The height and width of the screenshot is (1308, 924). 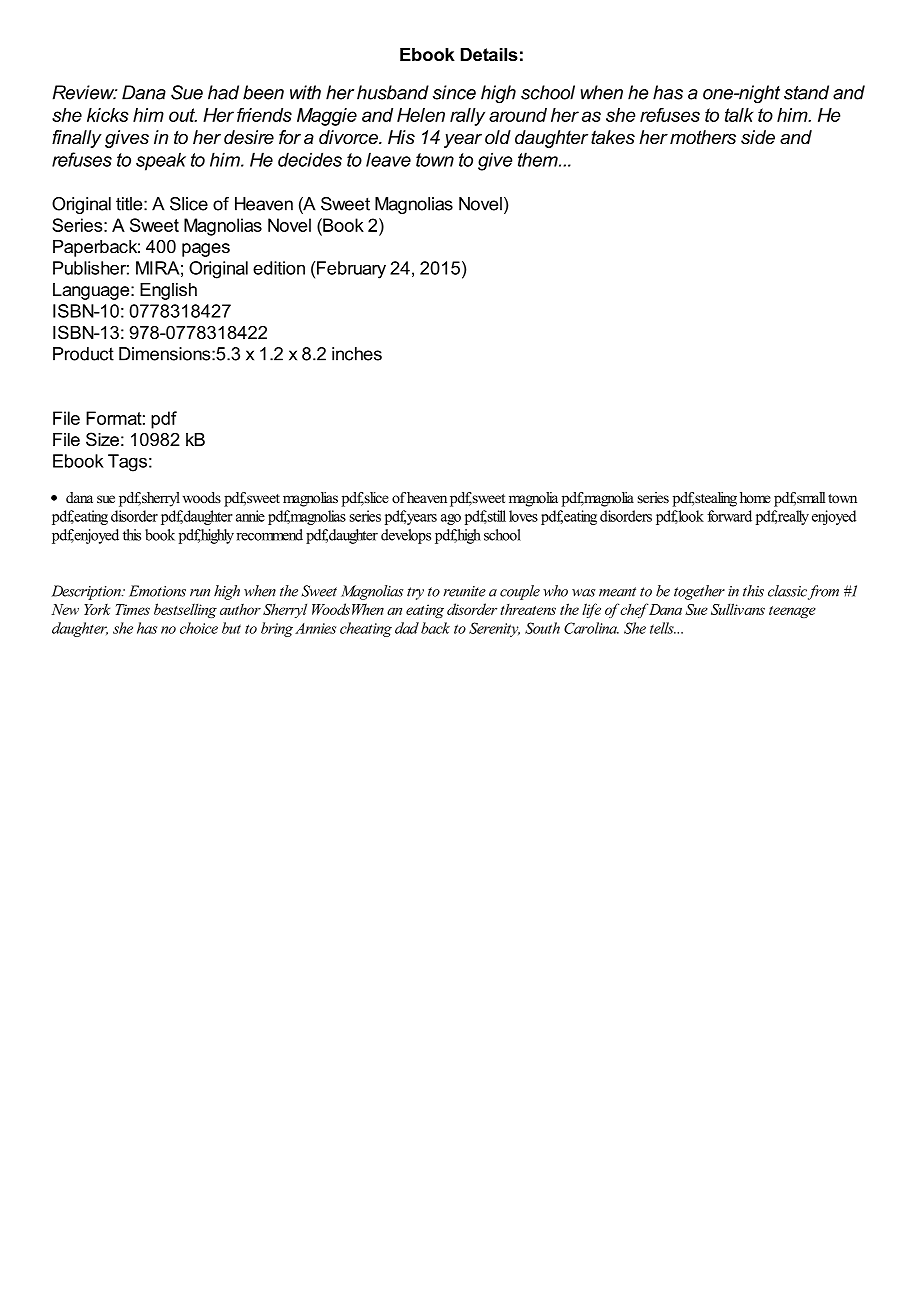 What do you see at coordinates (161, 161) in the screenshot?
I see `speak` at bounding box center [161, 161].
